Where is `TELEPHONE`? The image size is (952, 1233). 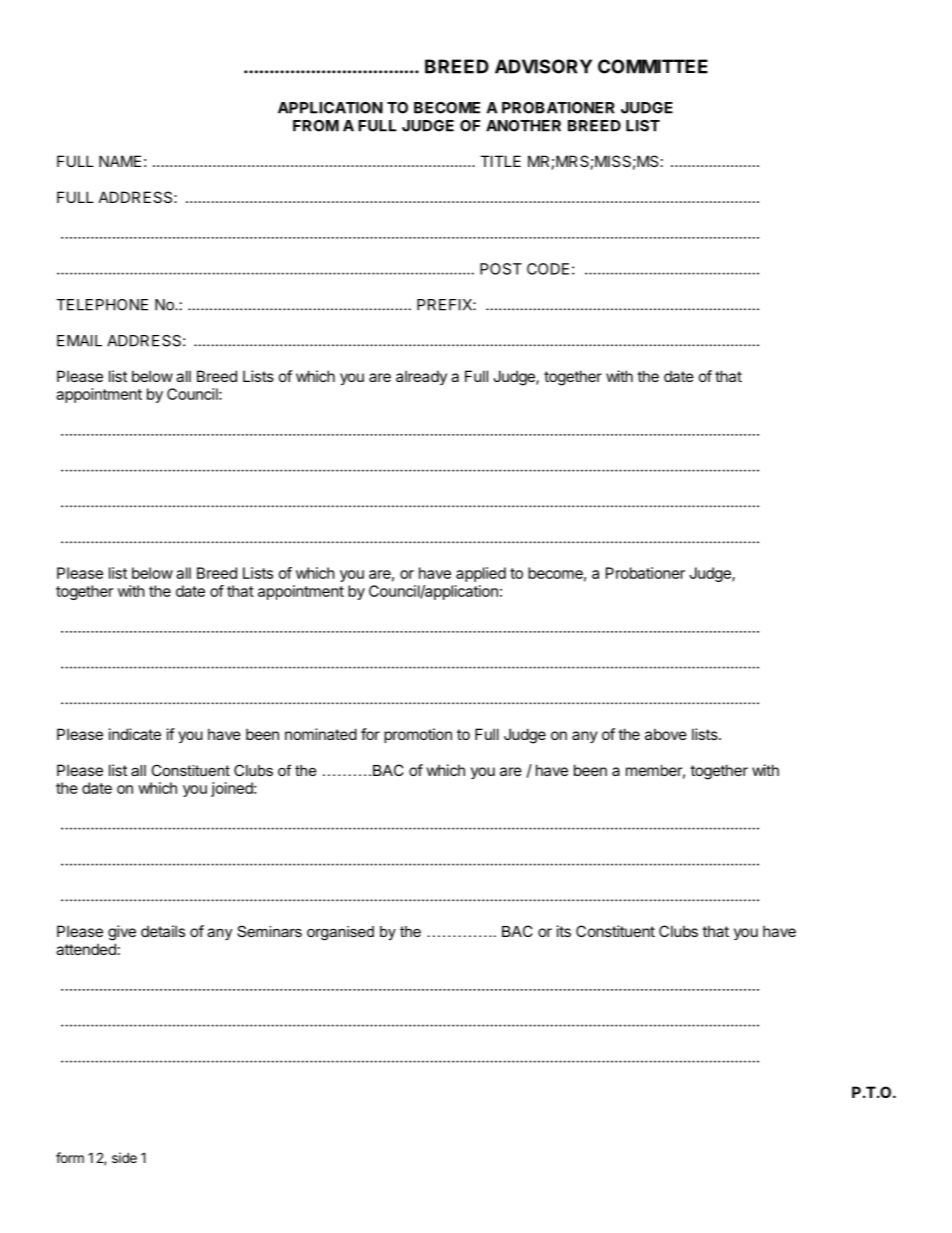 TELEPHONE is located at coordinates (102, 305).
